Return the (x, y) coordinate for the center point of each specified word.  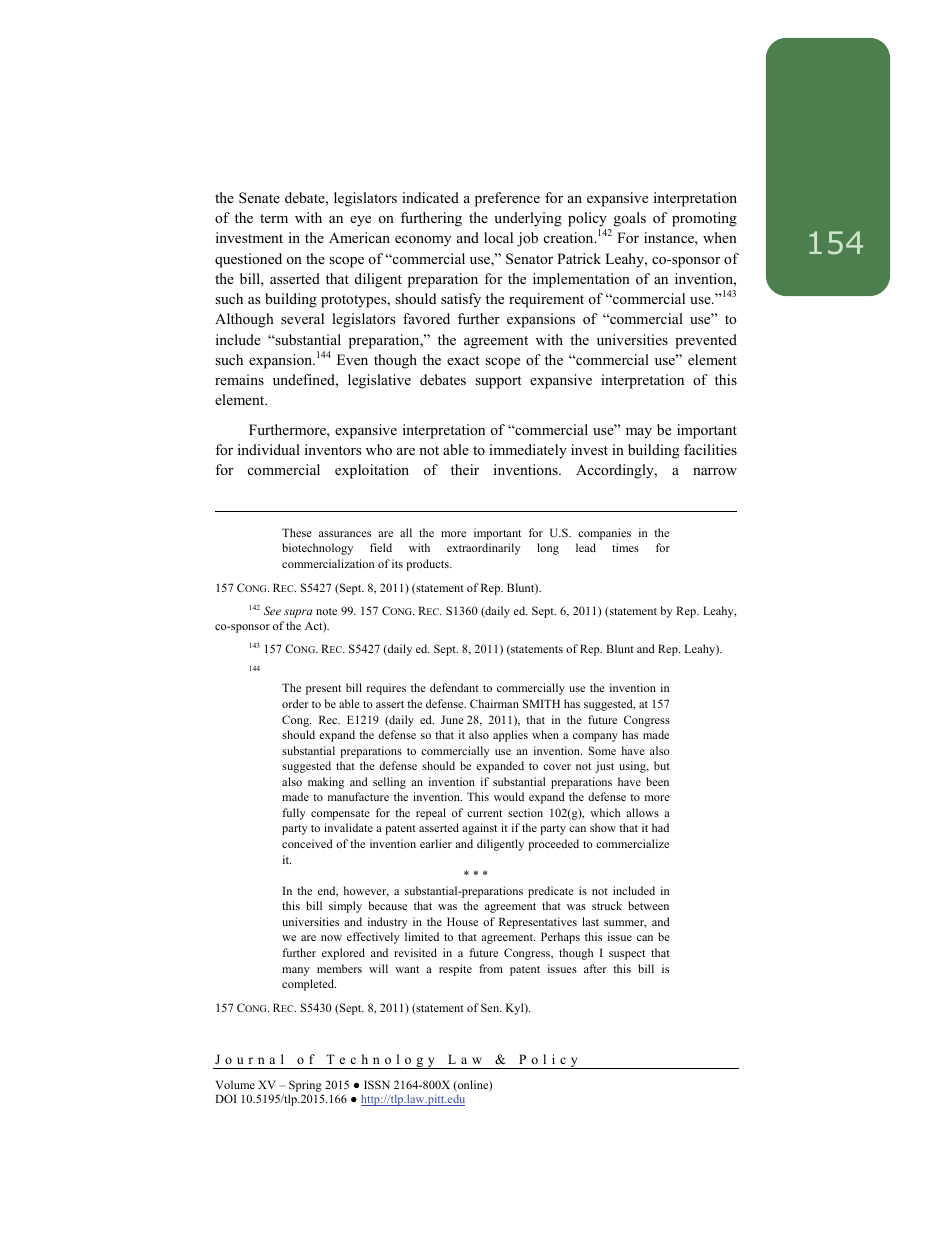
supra (298, 613)
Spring (306, 1087)
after (595, 968)
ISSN (377, 1084)
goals (630, 219)
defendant (454, 687)
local (498, 237)
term (274, 218)
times (625, 547)
